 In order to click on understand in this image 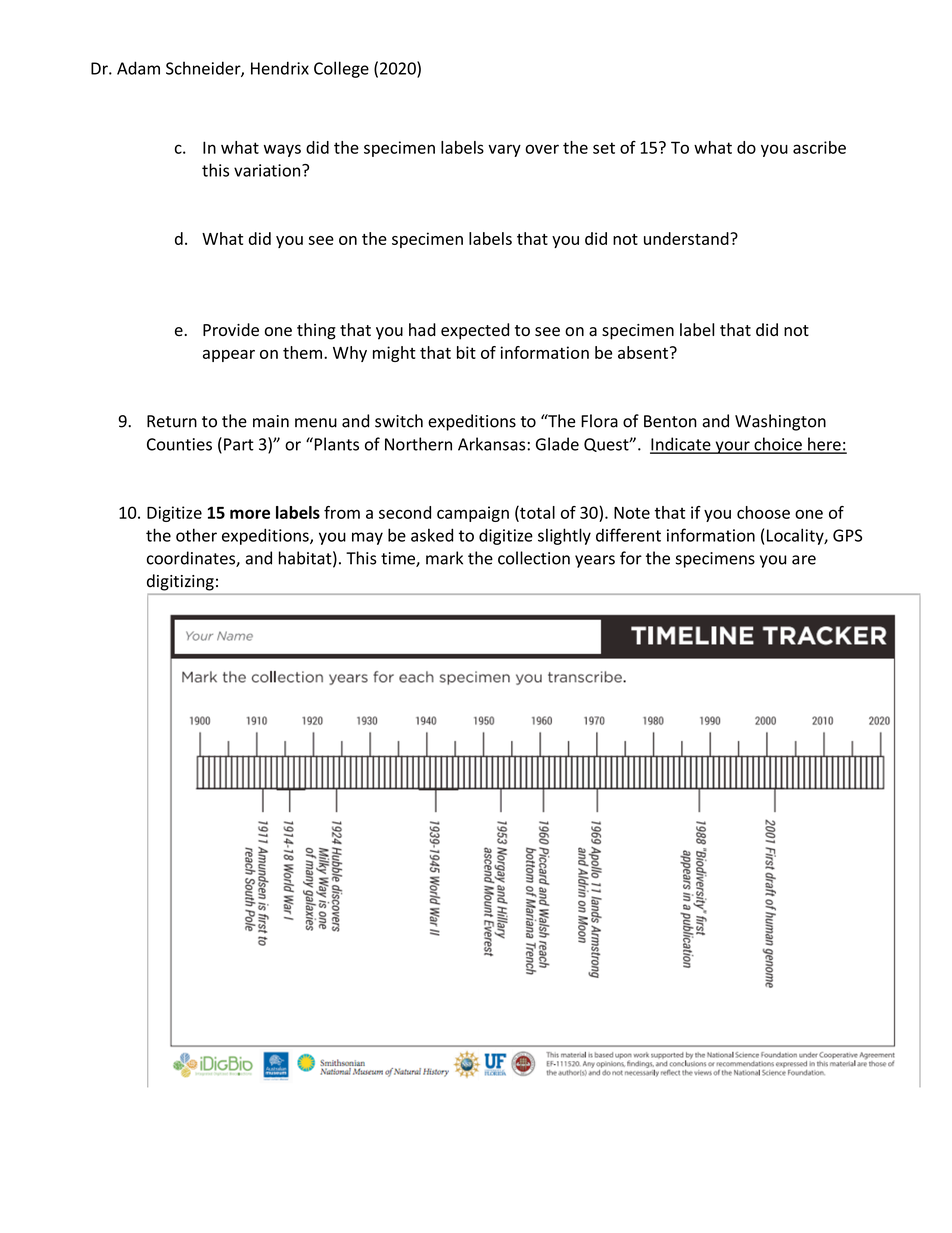, I will do `click(687, 238)`.
